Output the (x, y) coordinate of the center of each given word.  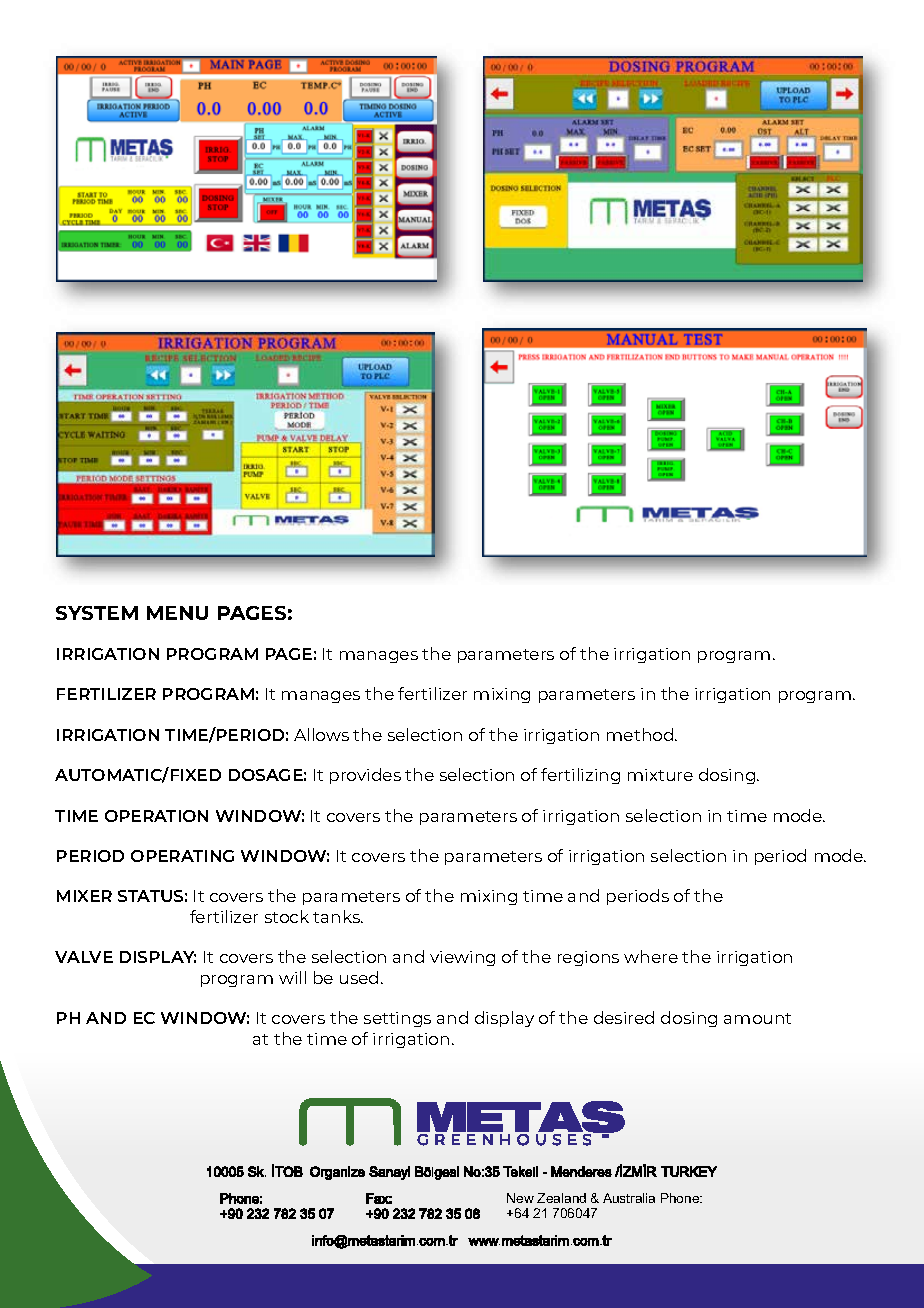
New (520, 1198)
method (641, 734)
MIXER (84, 896)
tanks (338, 916)
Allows (321, 734)
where (651, 956)
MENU (177, 613)
